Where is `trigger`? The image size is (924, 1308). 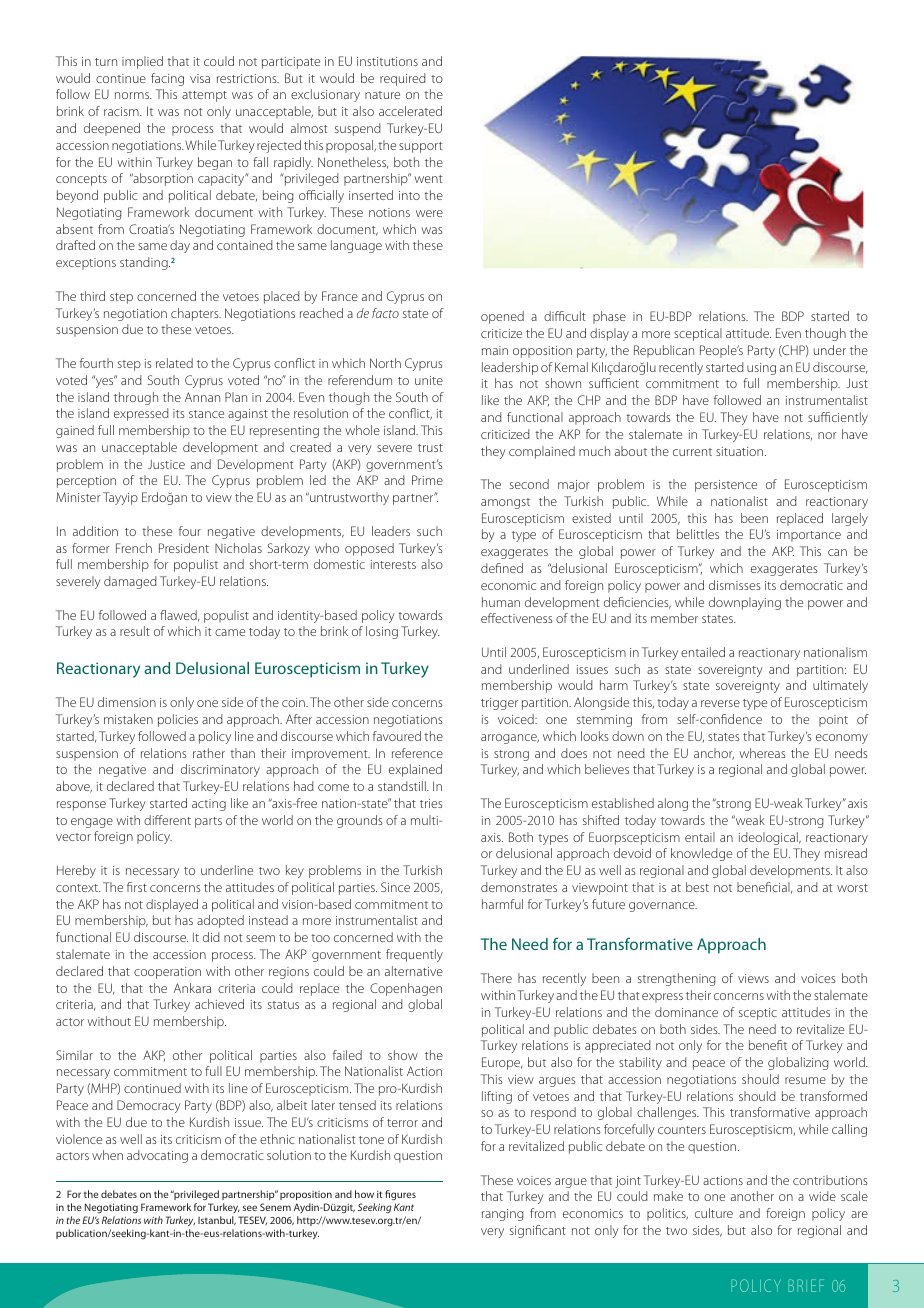
trigger is located at coordinates (499, 704).
